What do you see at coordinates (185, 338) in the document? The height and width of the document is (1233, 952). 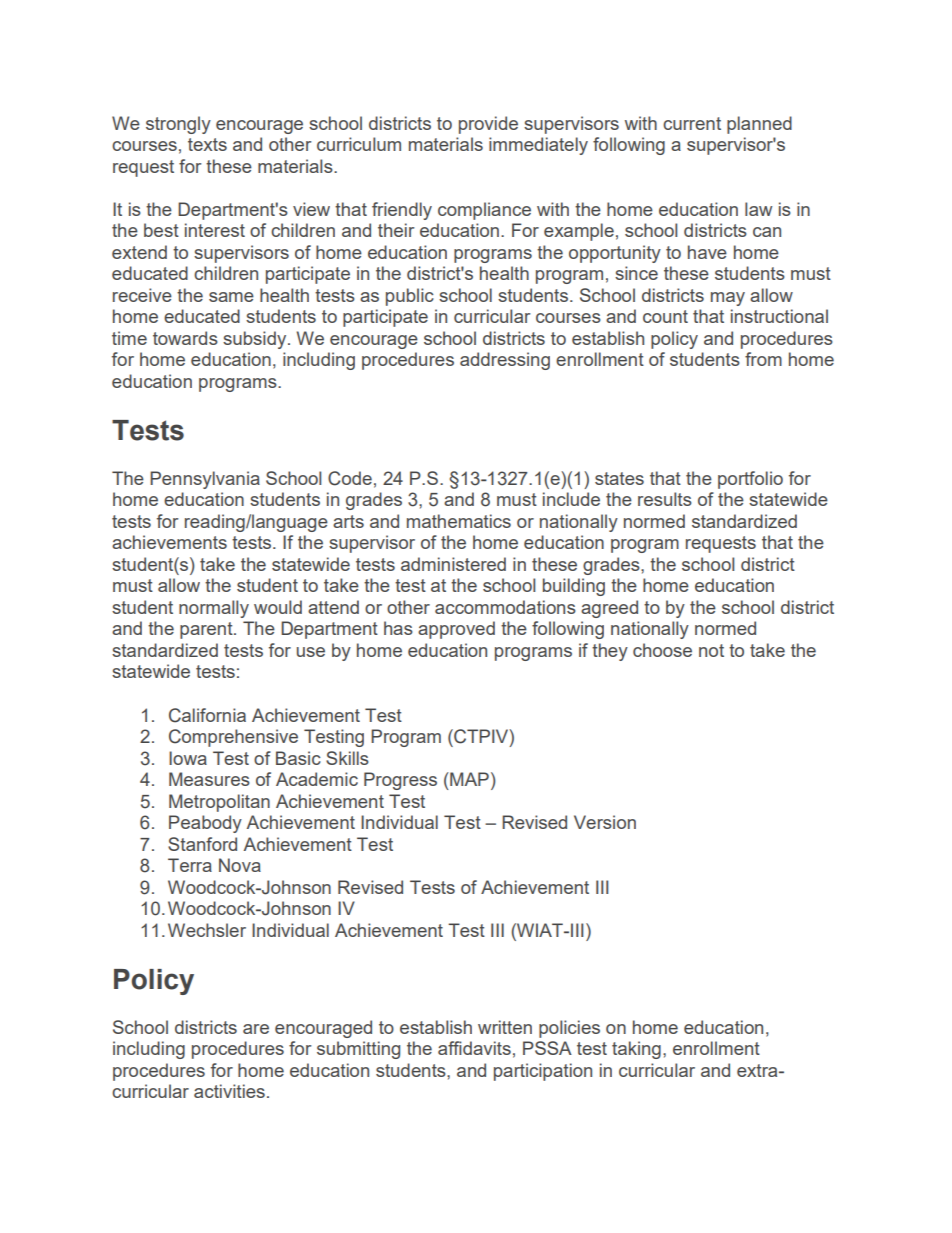 I see `towards` at bounding box center [185, 338].
